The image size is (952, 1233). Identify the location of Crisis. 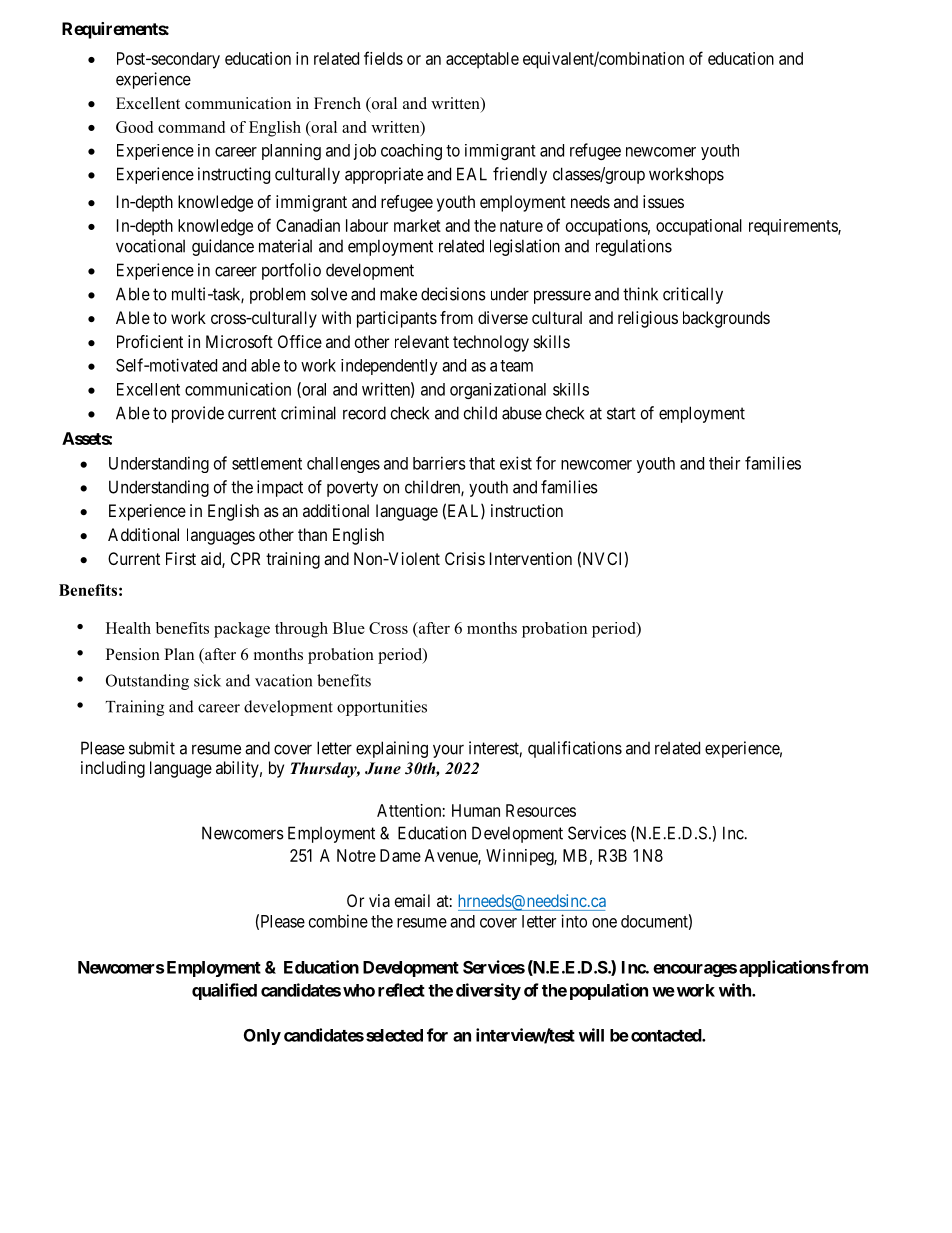
(465, 558).
